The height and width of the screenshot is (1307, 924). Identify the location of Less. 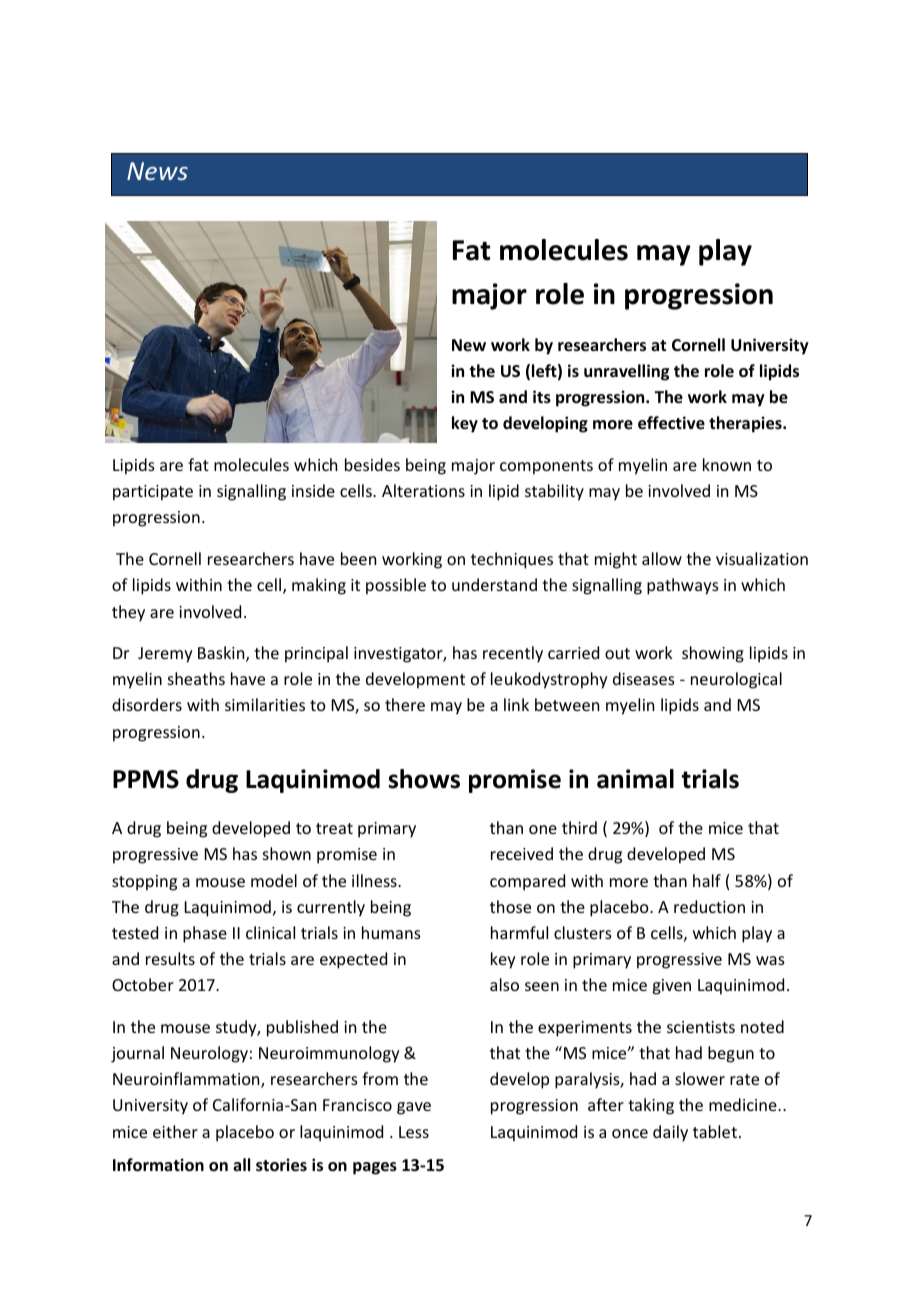
(414, 1132).
